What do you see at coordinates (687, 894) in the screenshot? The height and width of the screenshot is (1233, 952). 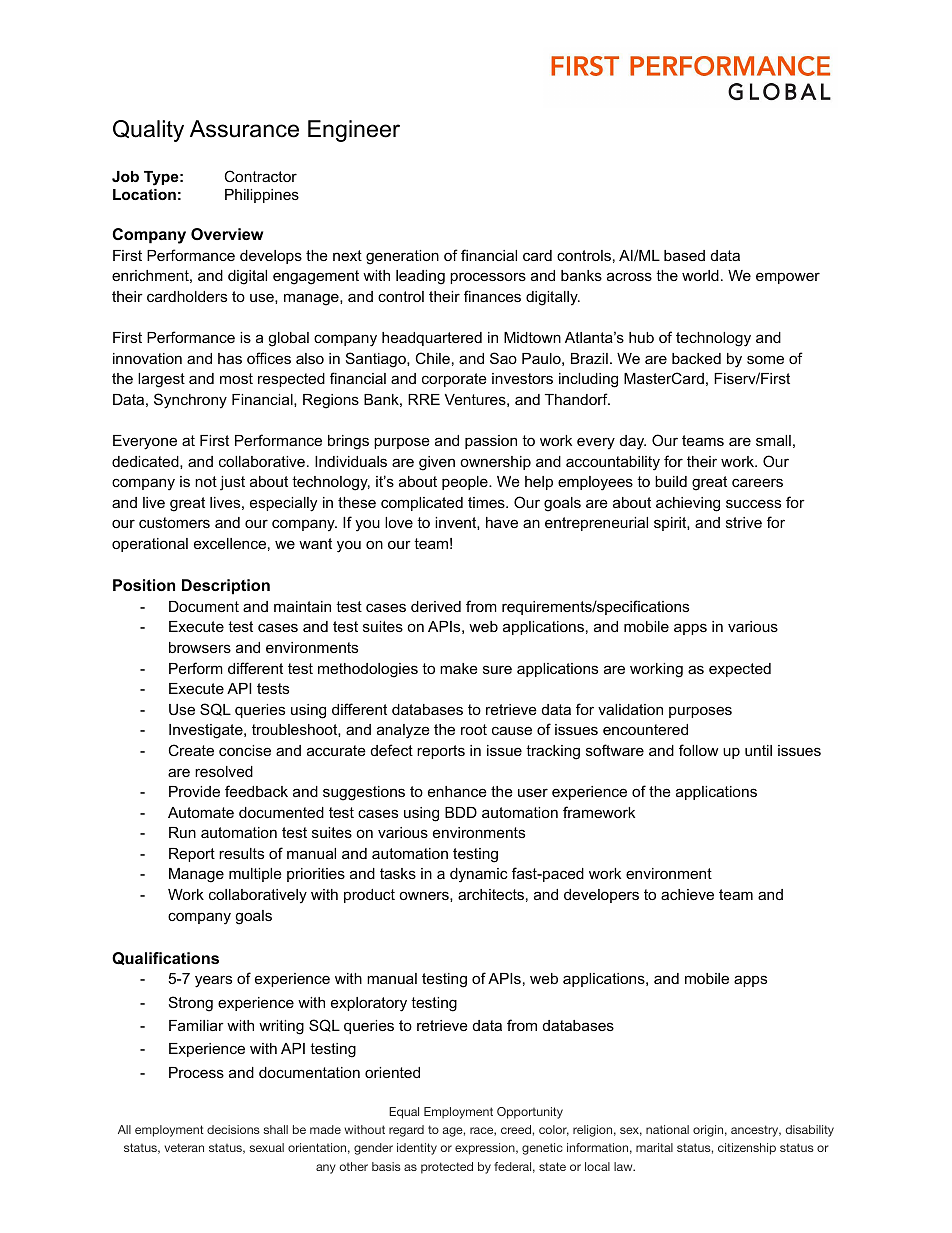 I see `achieve` at bounding box center [687, 894].
